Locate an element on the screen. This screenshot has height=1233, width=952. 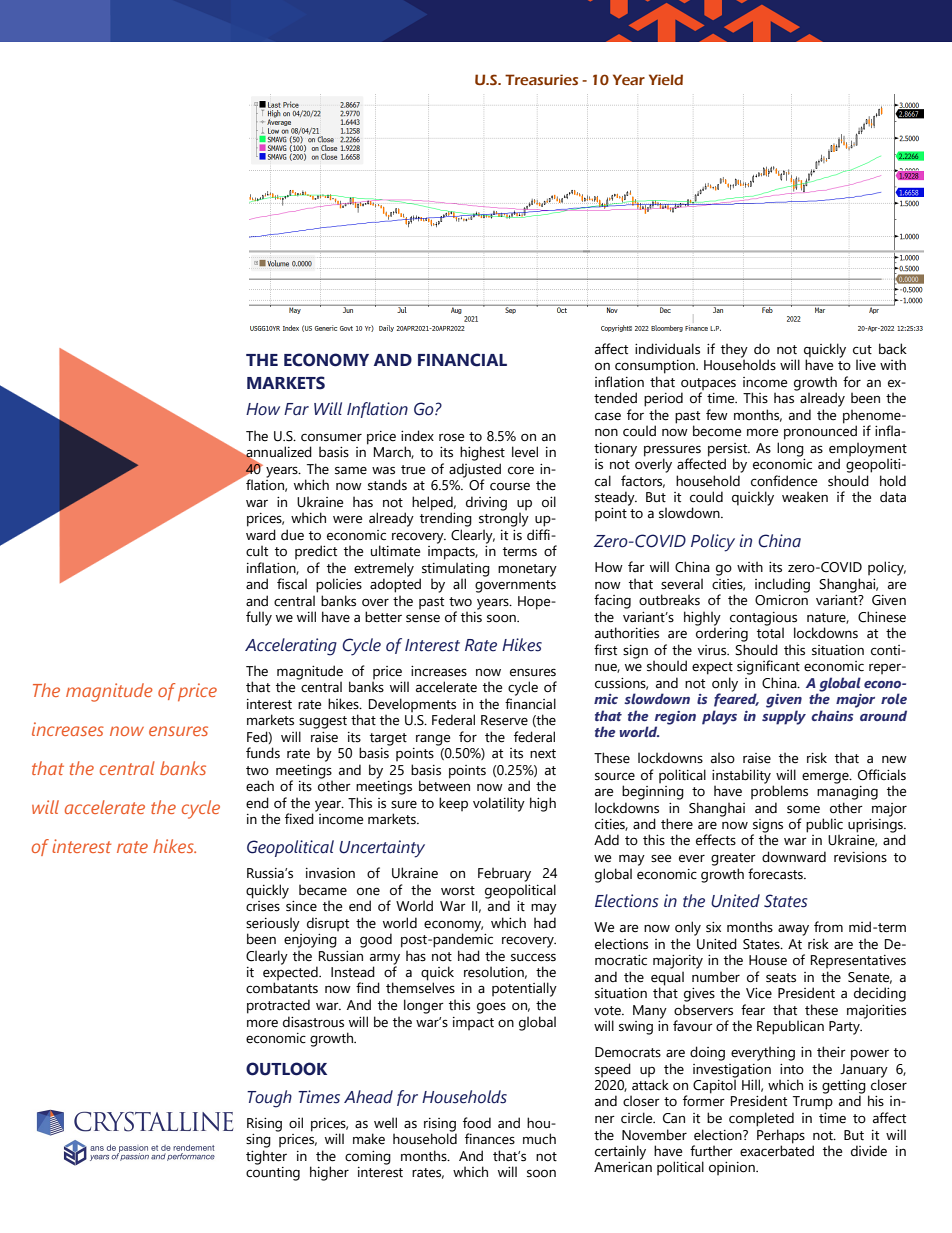
first is located at coordinates (605, 650).
